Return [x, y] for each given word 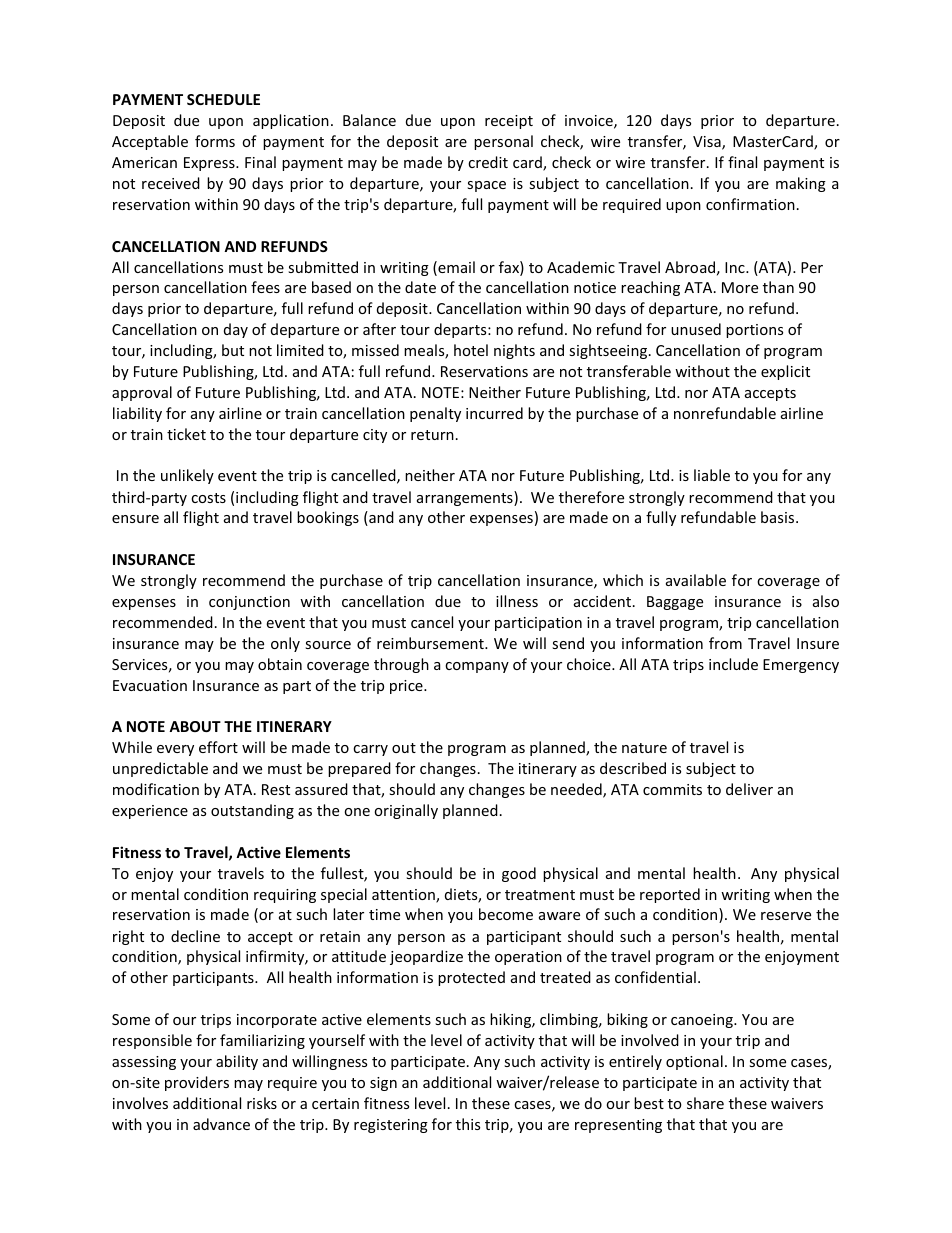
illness [517, 601]
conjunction [249, 603]
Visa [708, 143]
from [725, 643]
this [468, 1124]
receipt [509, 122]
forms [215, 141]
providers [197, 1083]
